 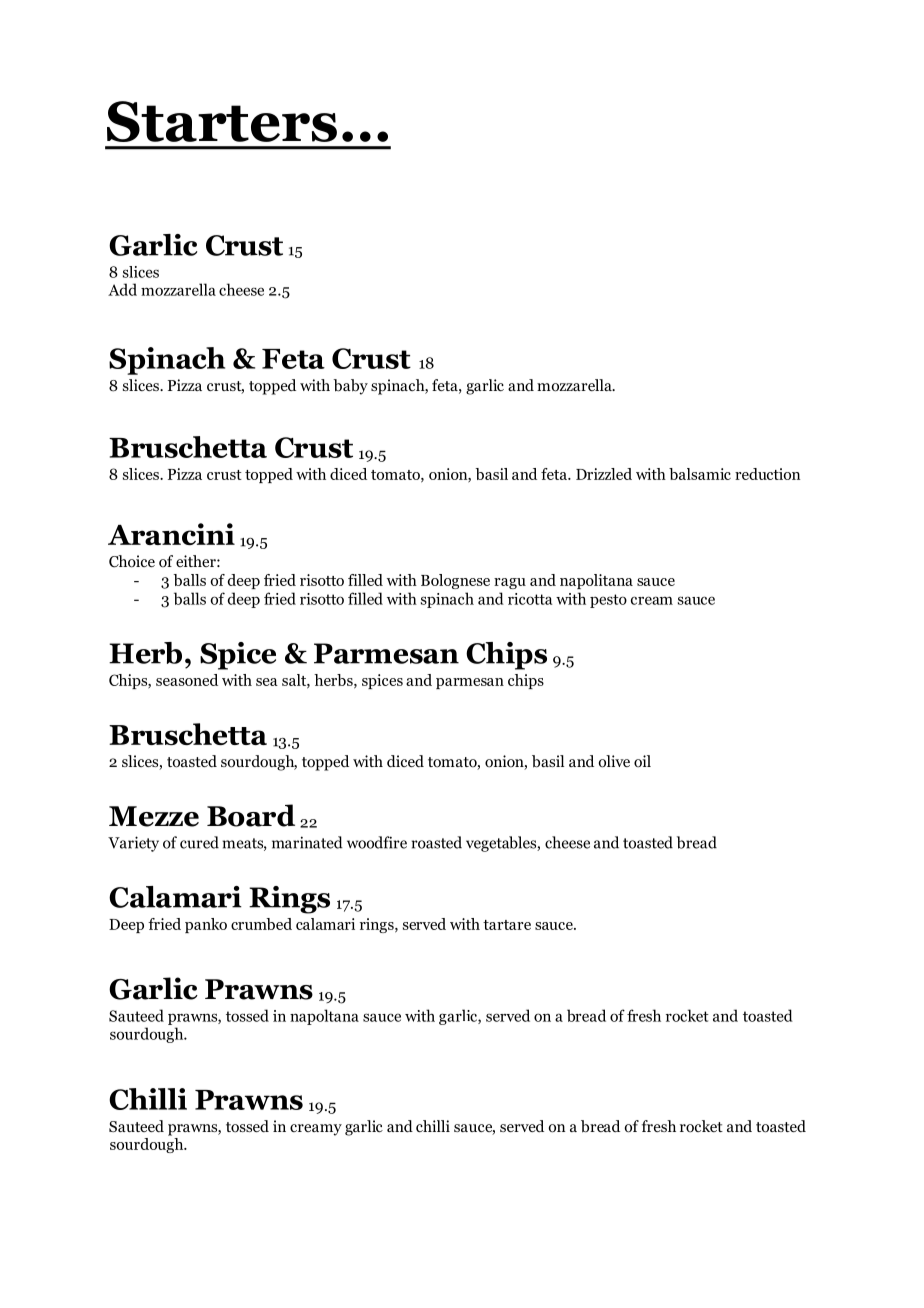 I want to click on Drizzled, so click(x=604, y=474).
